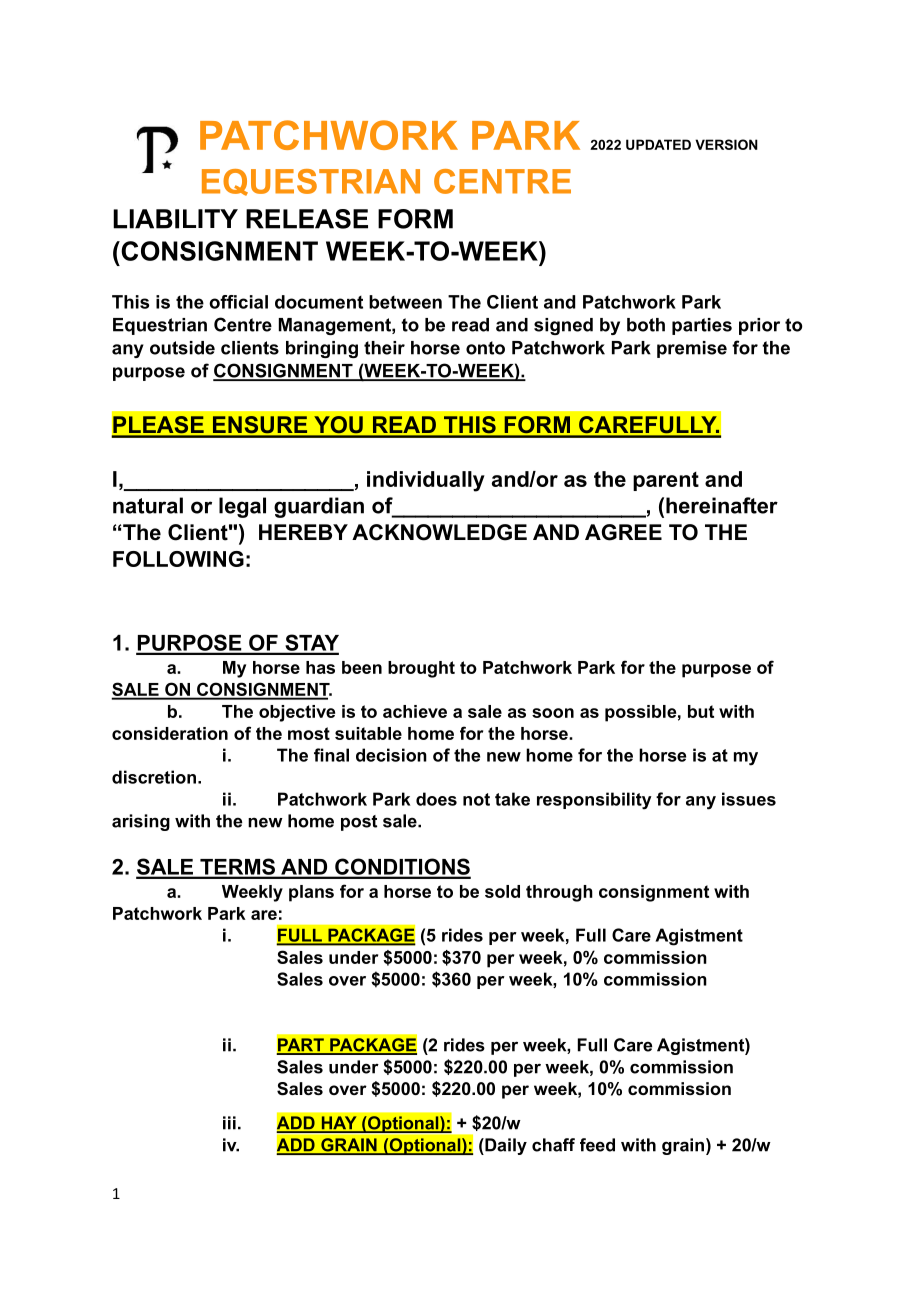  What do you see at coordinates (421, 669) in the screenshot?
I see `brought` at bounding box center [421, 669].
